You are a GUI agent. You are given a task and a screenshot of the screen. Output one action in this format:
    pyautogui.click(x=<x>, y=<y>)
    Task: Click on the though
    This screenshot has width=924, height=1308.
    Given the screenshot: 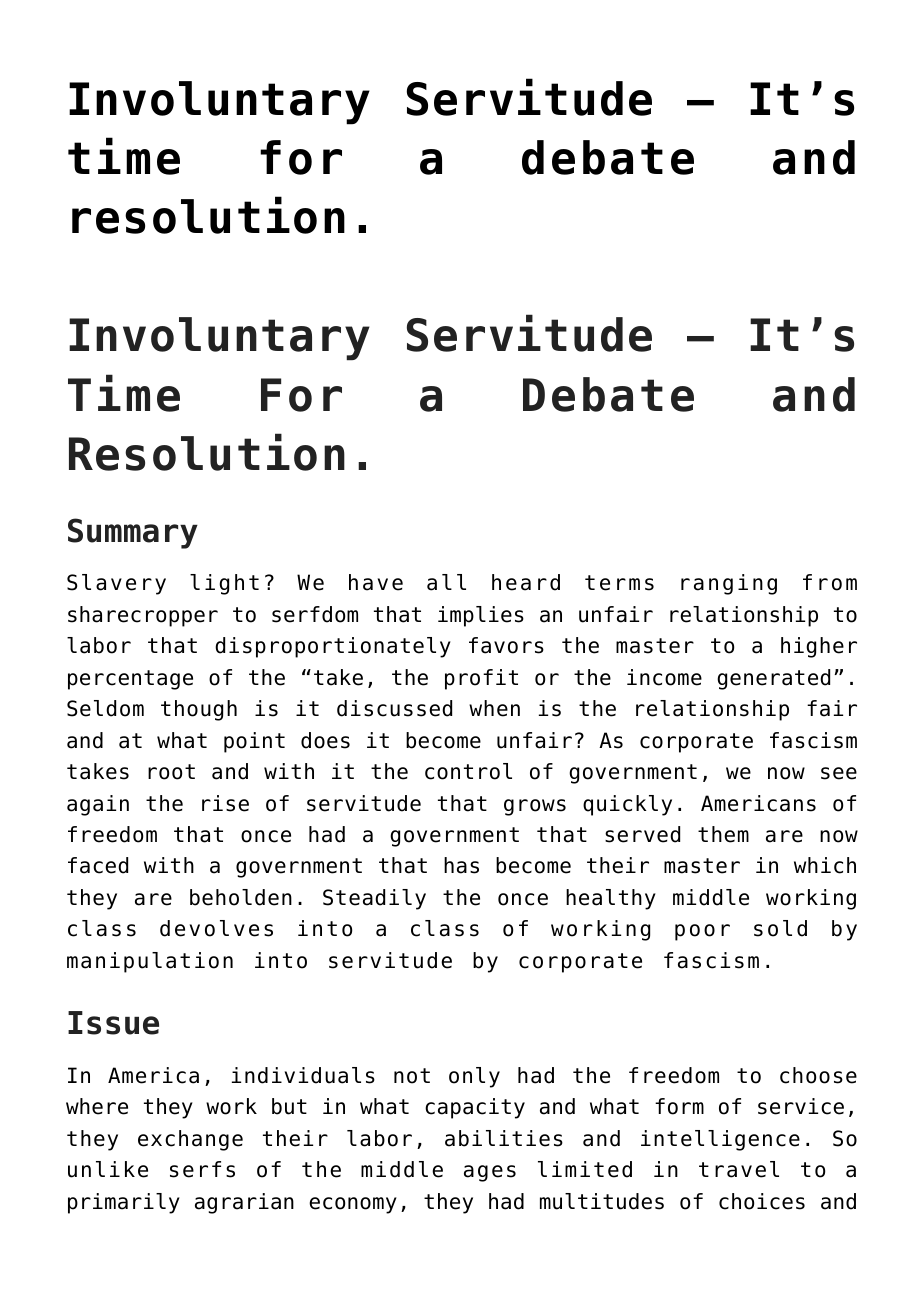 What is the action you would take?
    pyautogui.click(x=199, y=710)
